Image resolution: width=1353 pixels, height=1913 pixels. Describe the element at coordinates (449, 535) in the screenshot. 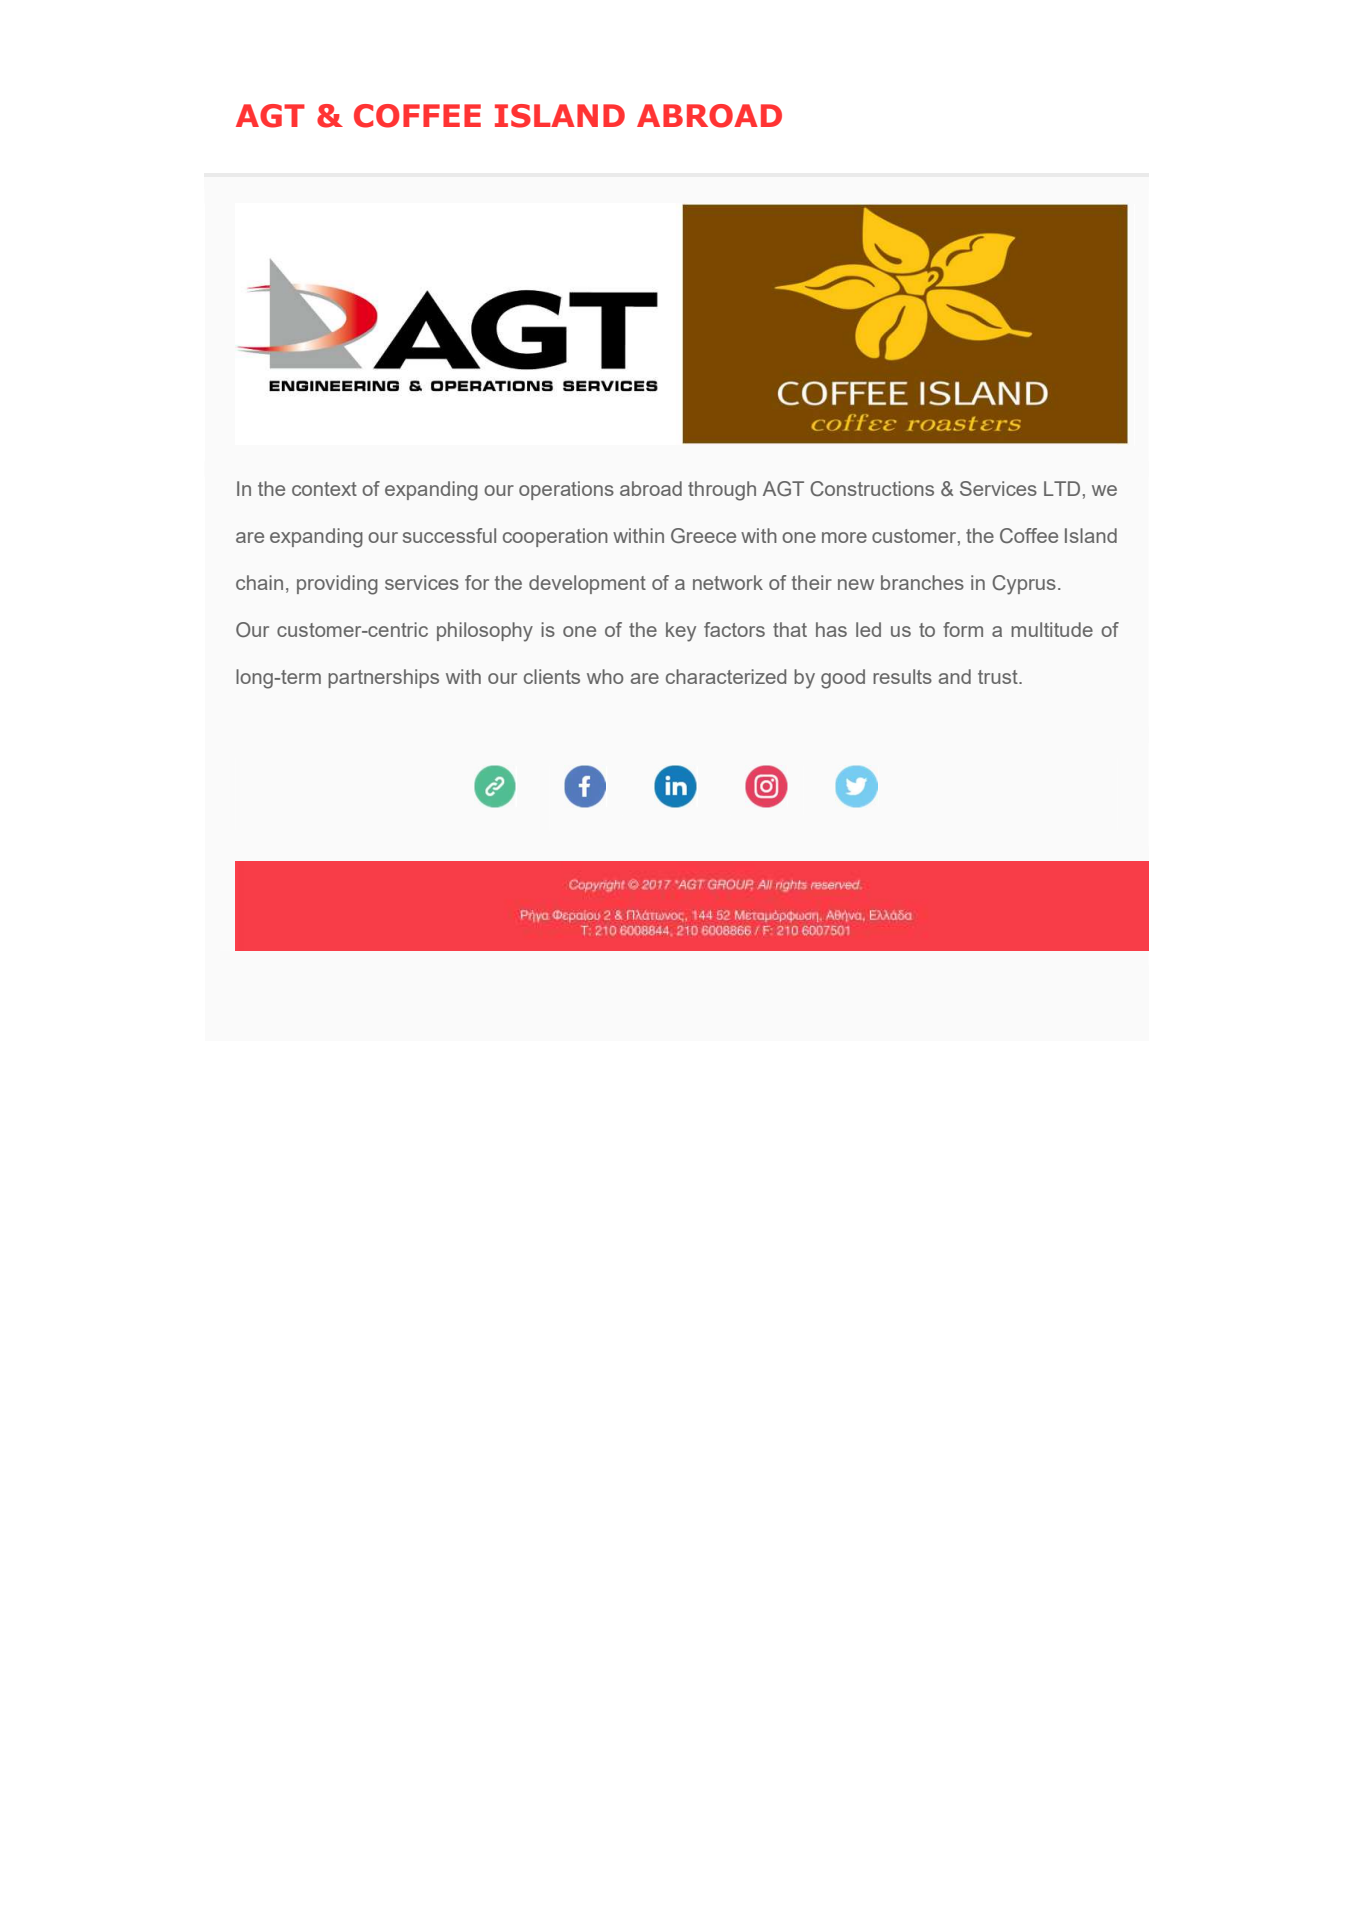

I see `successful` at that location.
